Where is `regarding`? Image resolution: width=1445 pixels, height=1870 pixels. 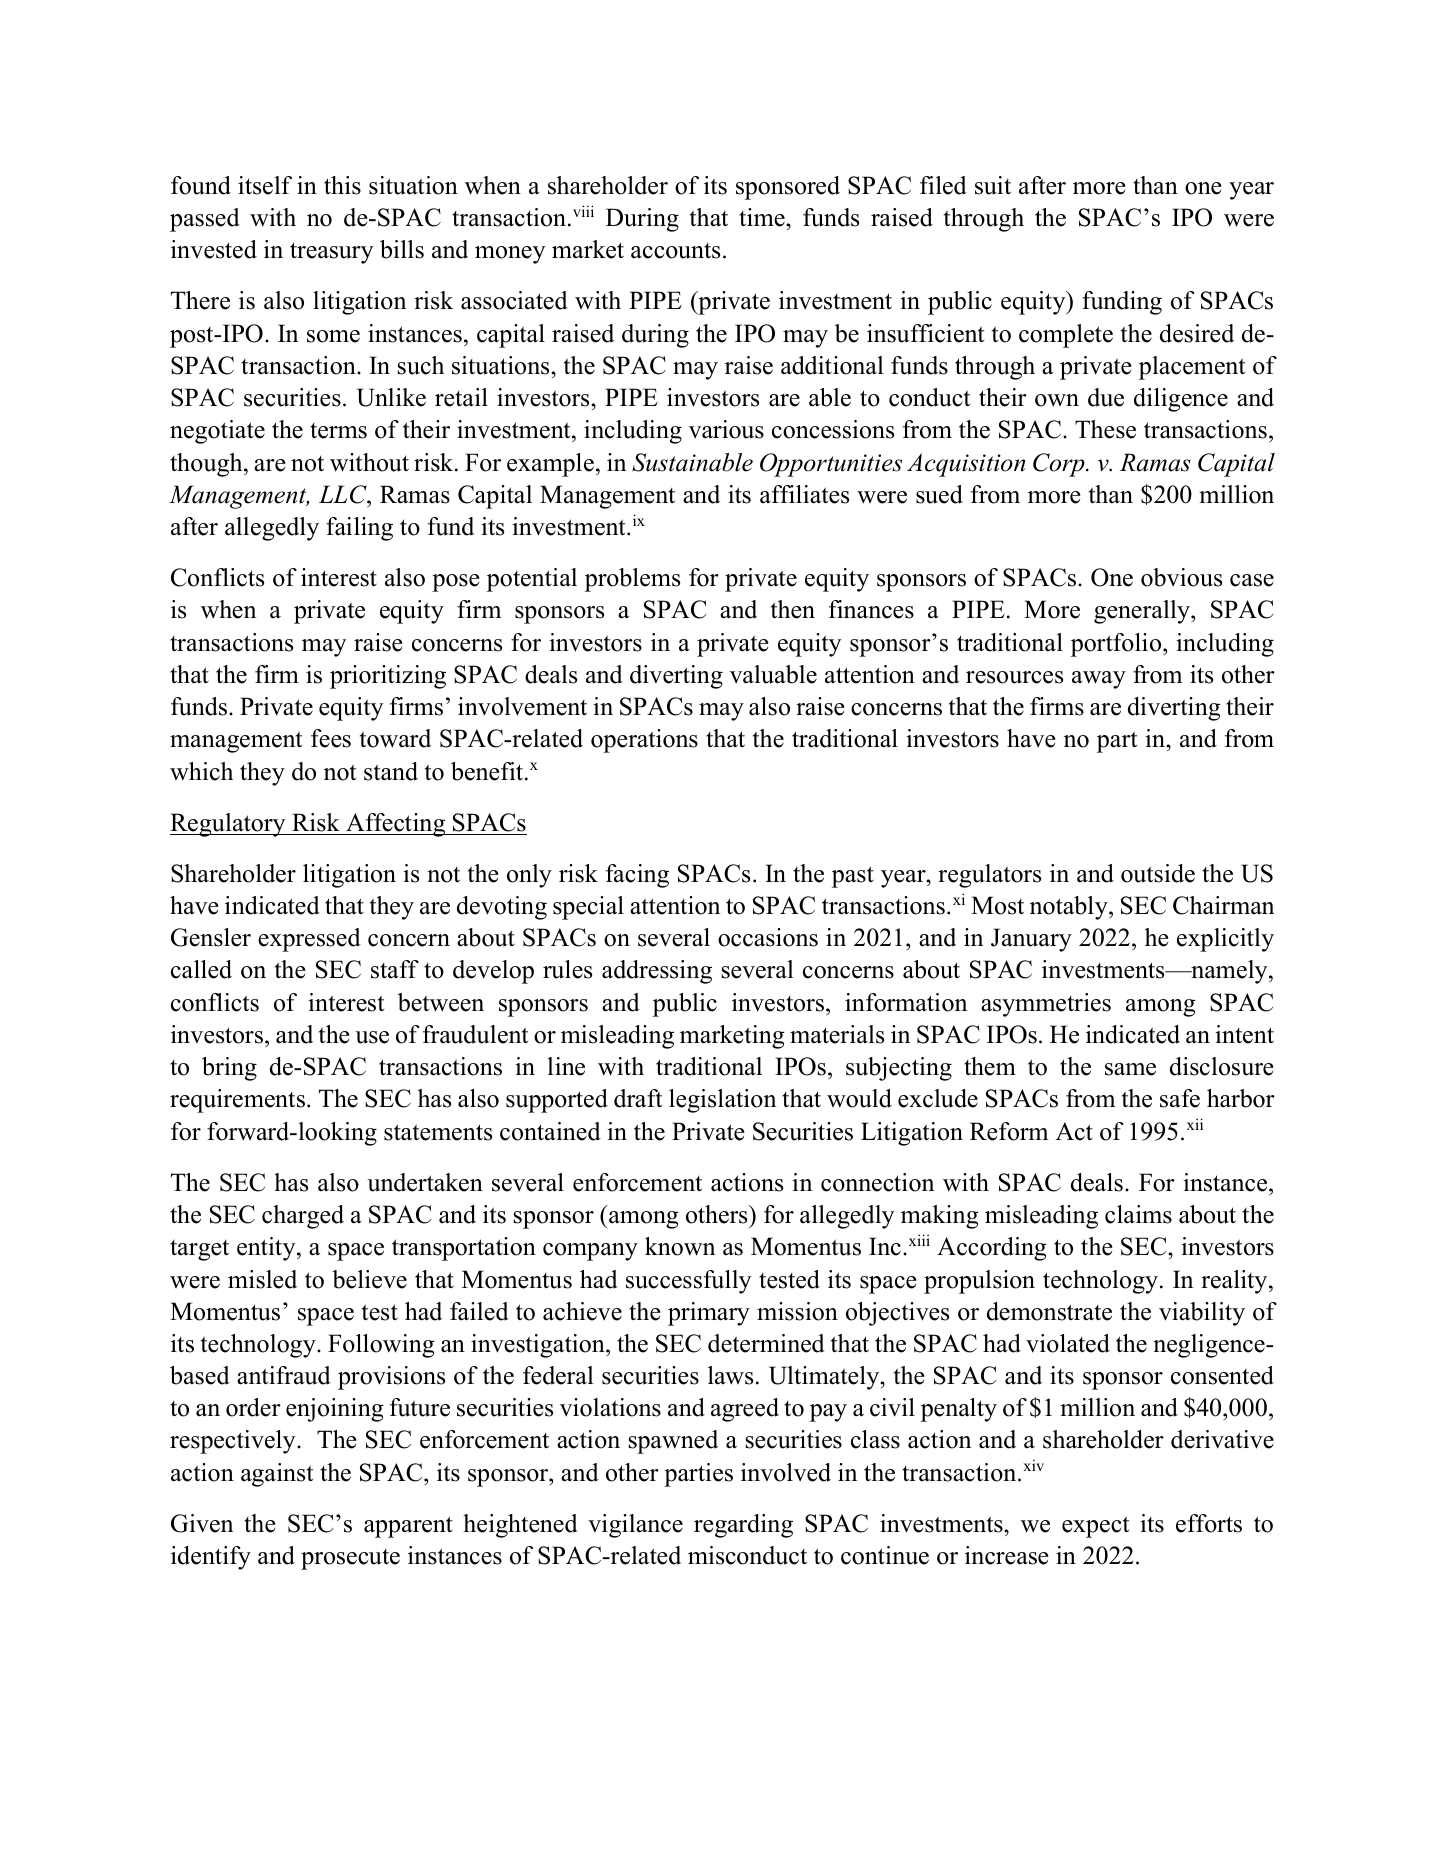
regarding is located at coordinates (743, 1526).
